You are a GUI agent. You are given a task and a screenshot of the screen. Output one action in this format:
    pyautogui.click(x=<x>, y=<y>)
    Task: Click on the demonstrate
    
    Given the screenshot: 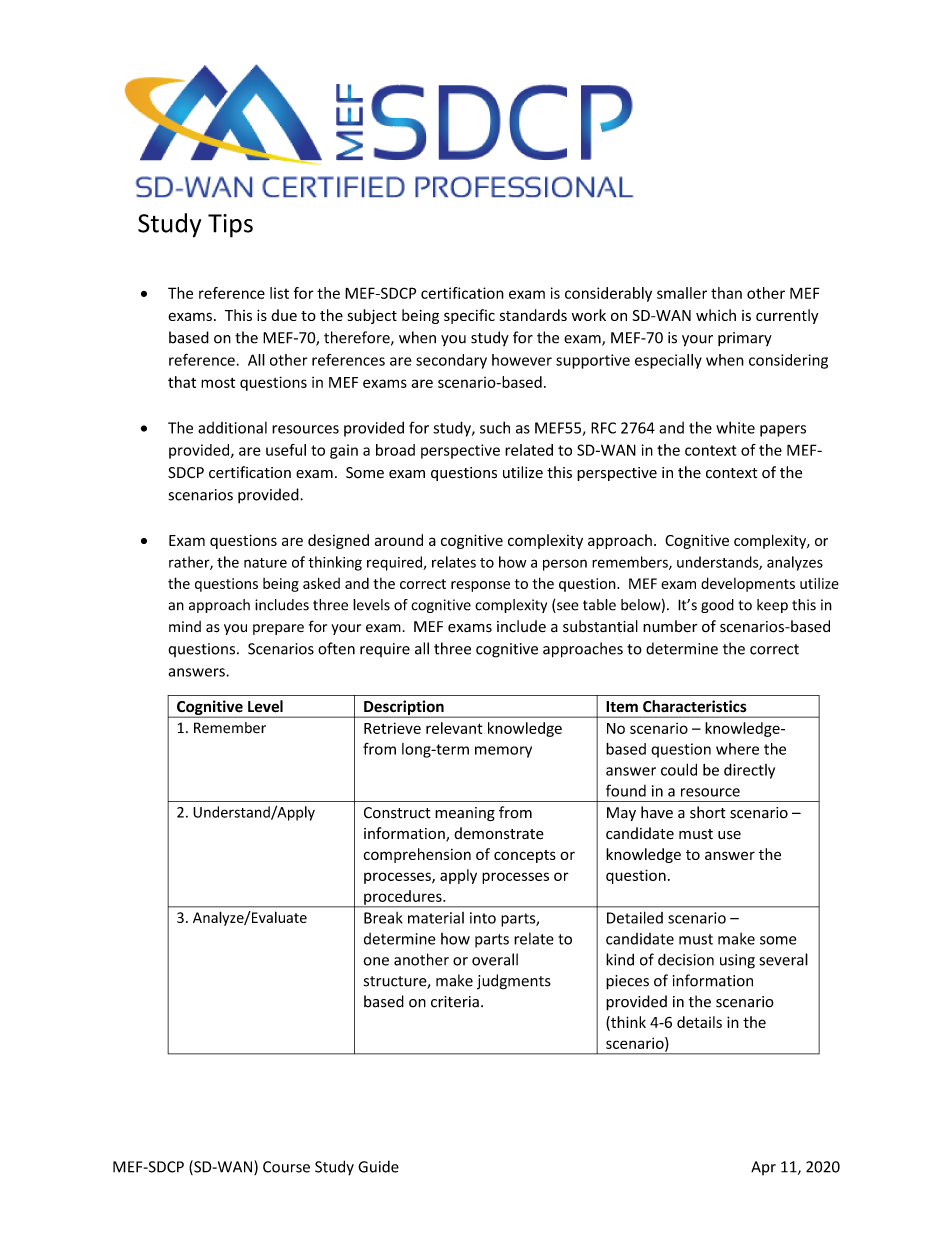 What is the action you would take?
    pyautogui.click(x=499, y=833)
